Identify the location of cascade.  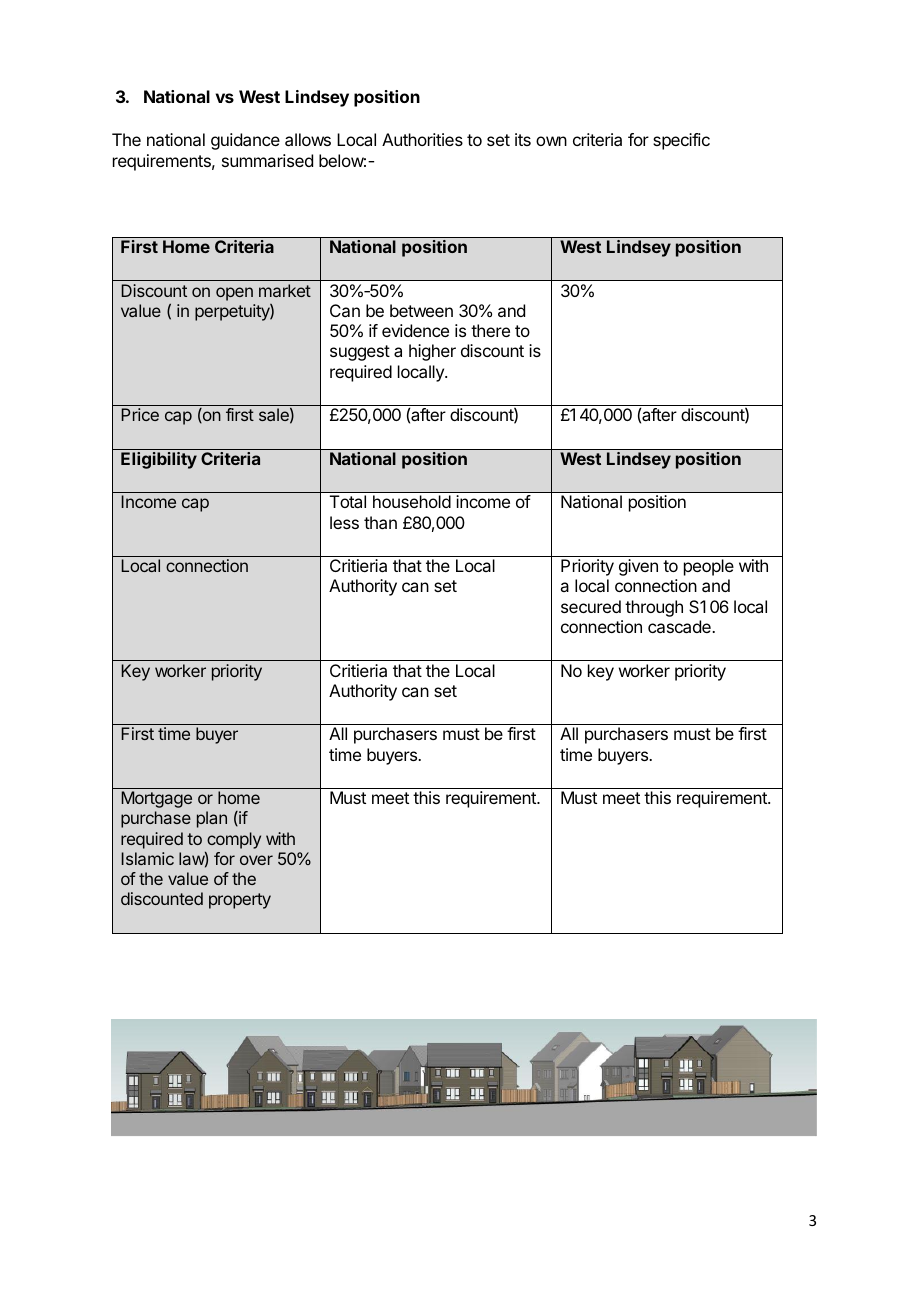
(680, 626).
